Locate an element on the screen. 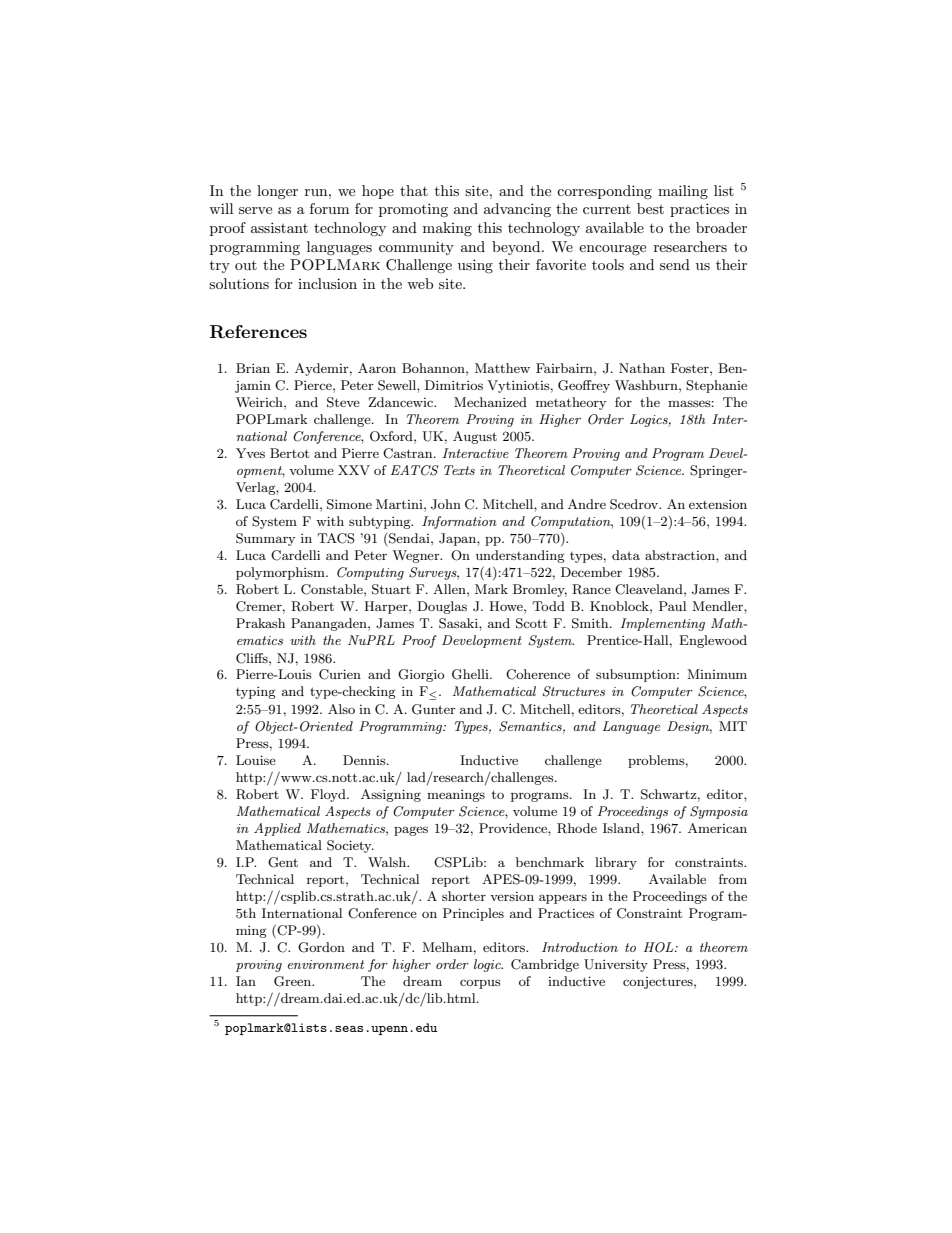 The image size is (952, 1233). Symposia is located at coordinates (719, 812).
